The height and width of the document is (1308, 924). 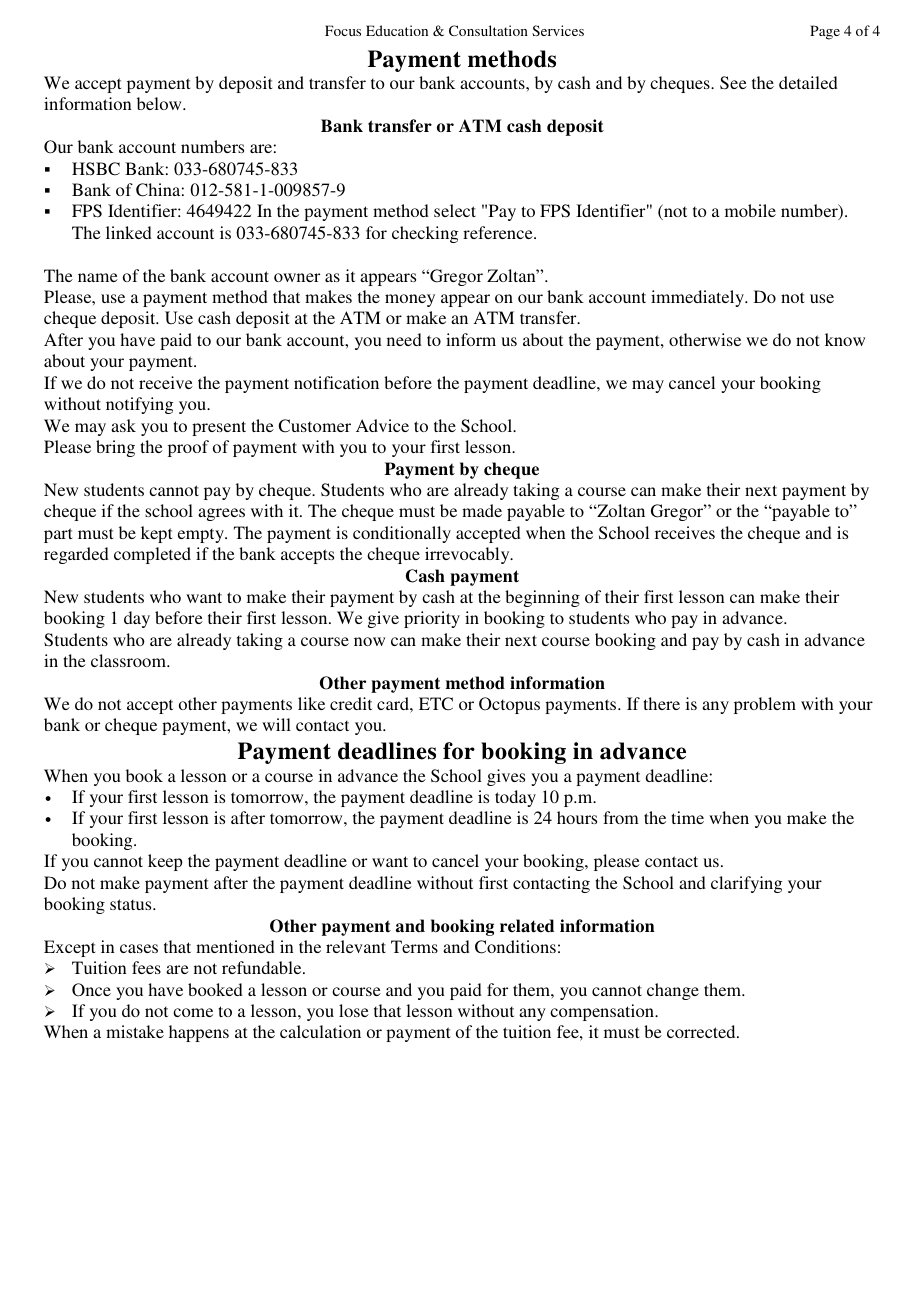 What do you see at coordinates (488, 30) in the document?
I see `Consultation` at bounding box center [488, 30].
